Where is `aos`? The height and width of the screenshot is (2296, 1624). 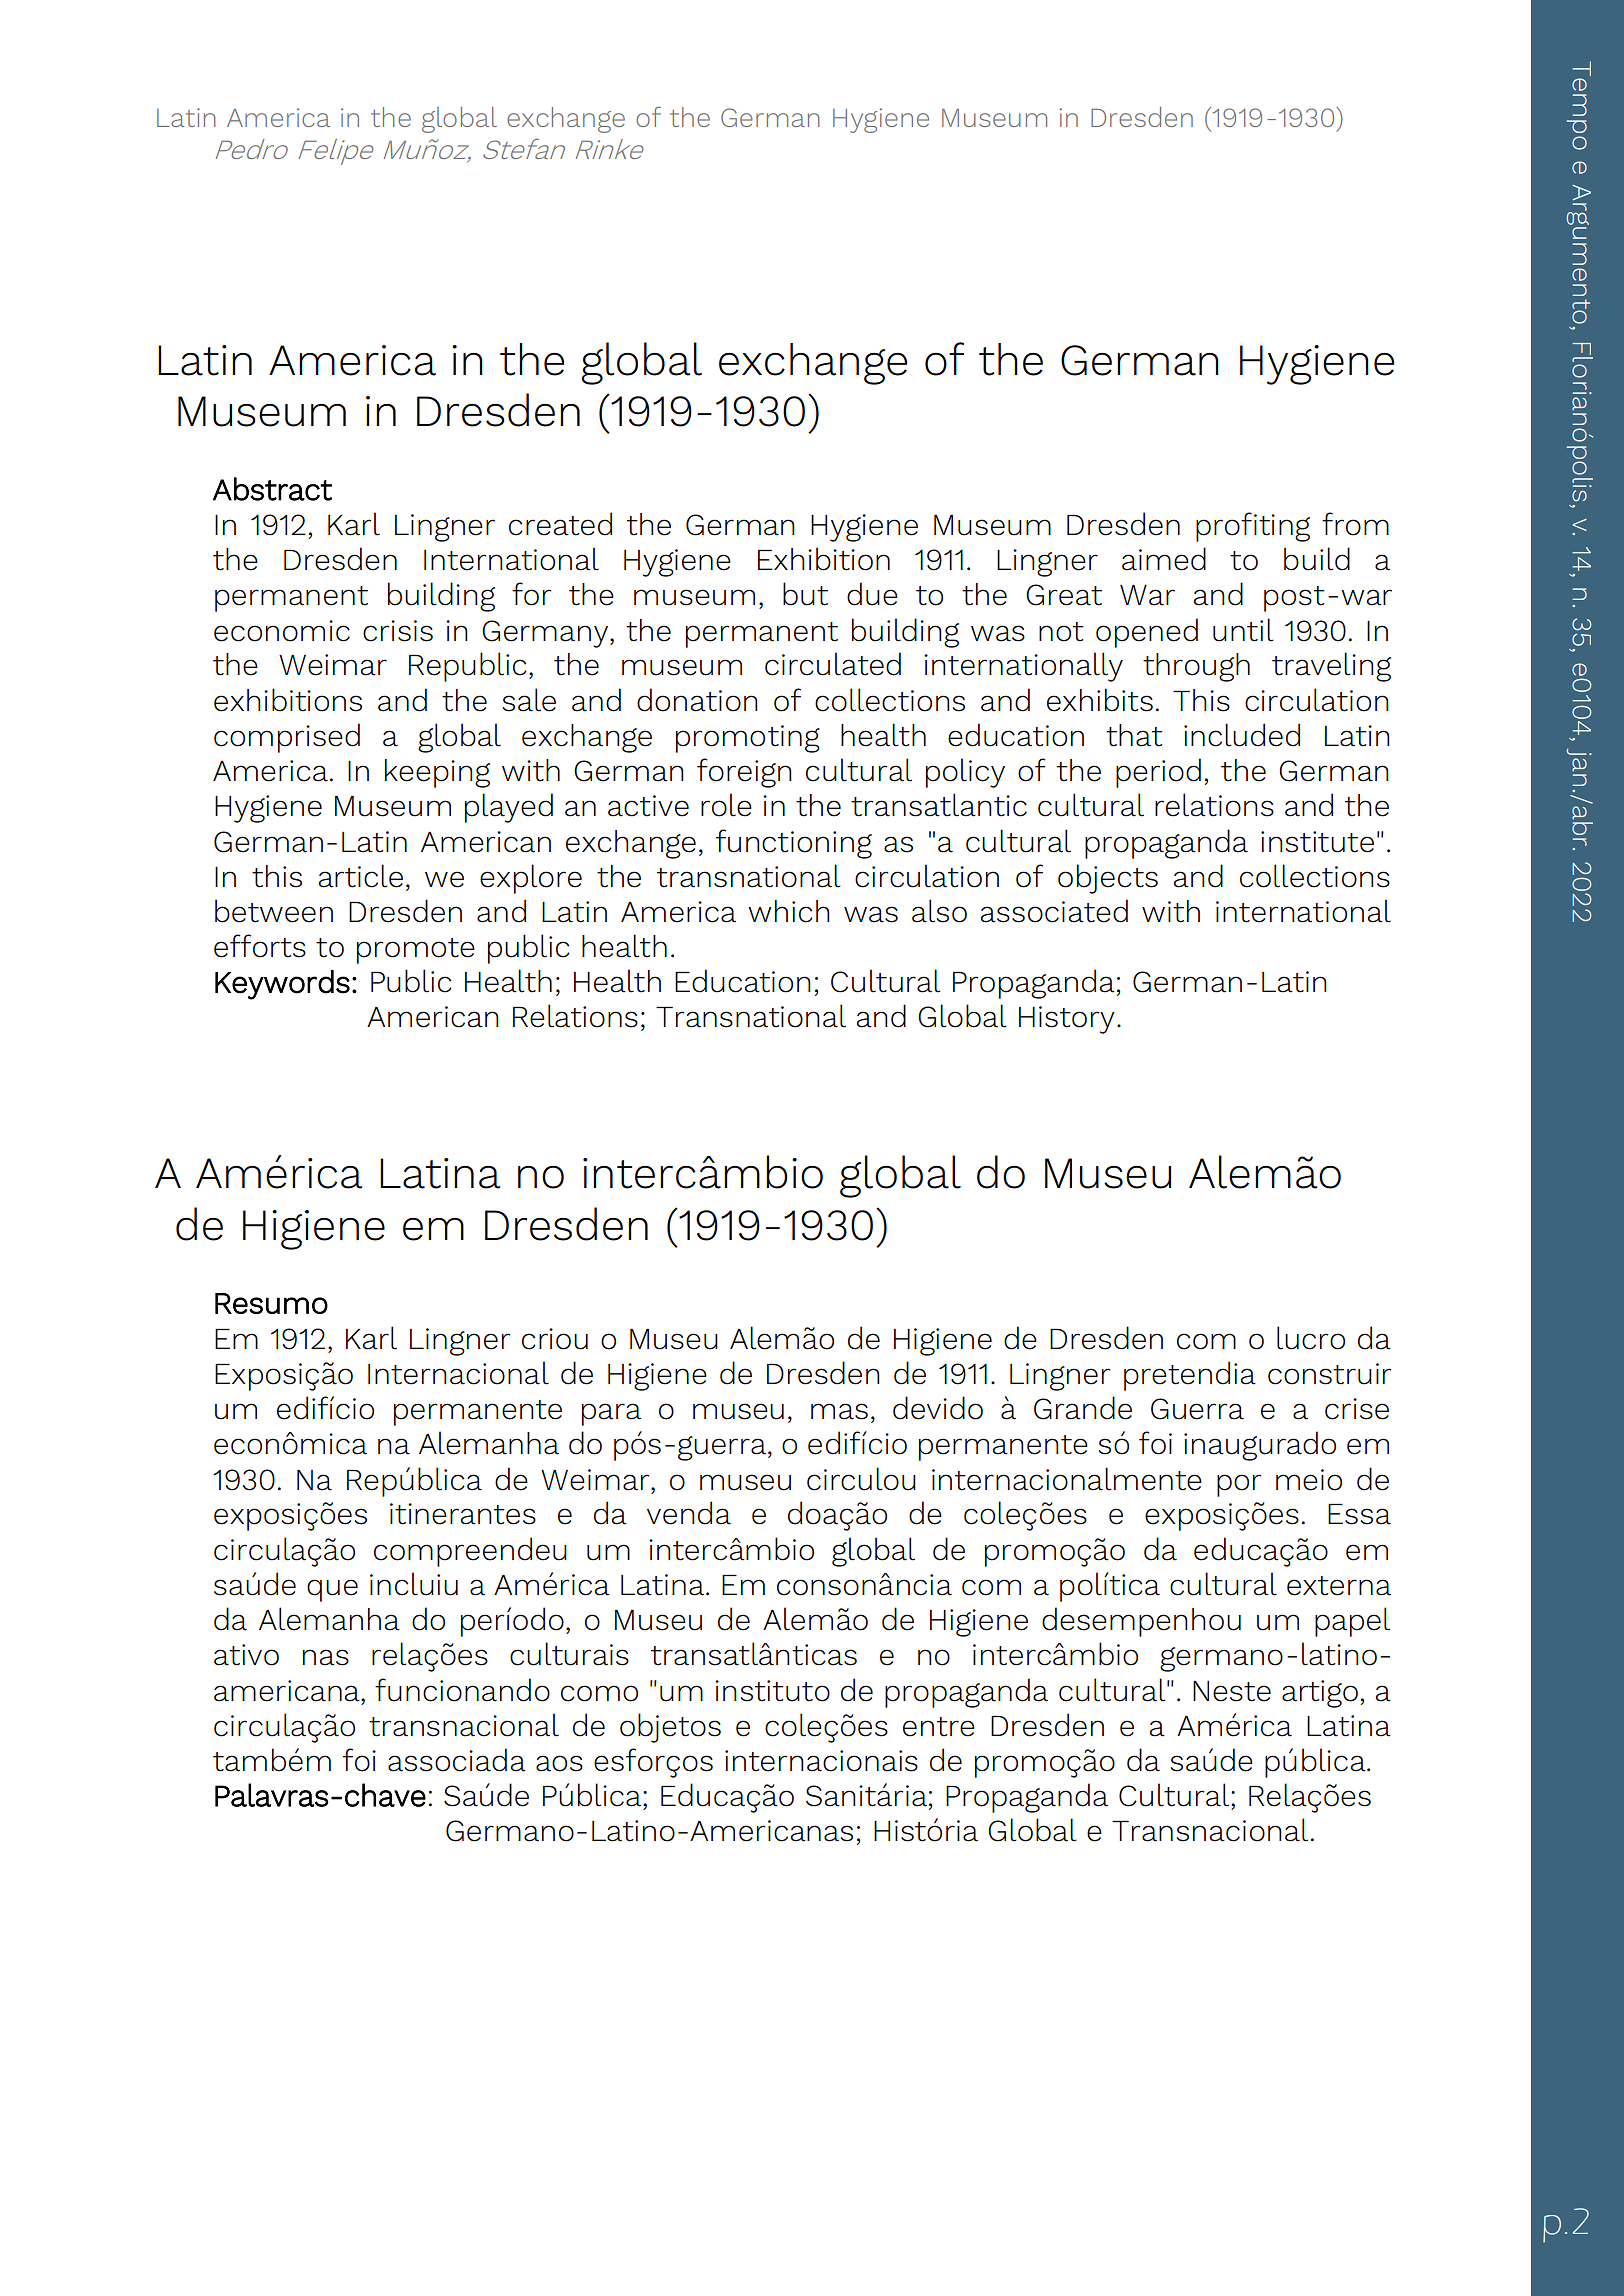
aos is located at coordinates (559, 1763).
